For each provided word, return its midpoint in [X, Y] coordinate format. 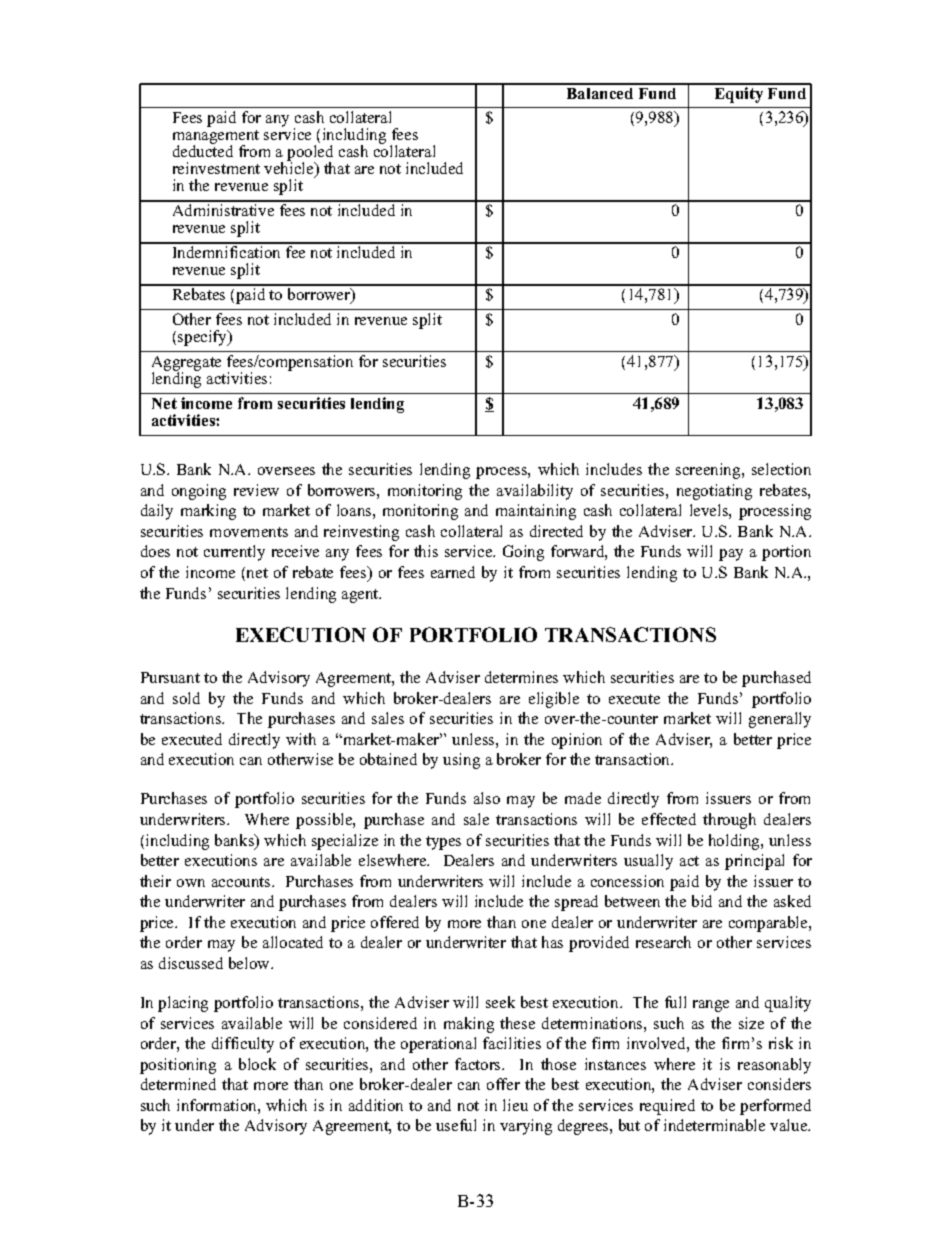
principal [754, 862]
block [257, 1064]
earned [453, 572]
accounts [242, 882]
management [216, 138]
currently [234, 553]
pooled [310, 154]
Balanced [600, 93]
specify [204, 338]
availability [535, 492]
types [443, 843]
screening [709, 471]
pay [731, 555]
